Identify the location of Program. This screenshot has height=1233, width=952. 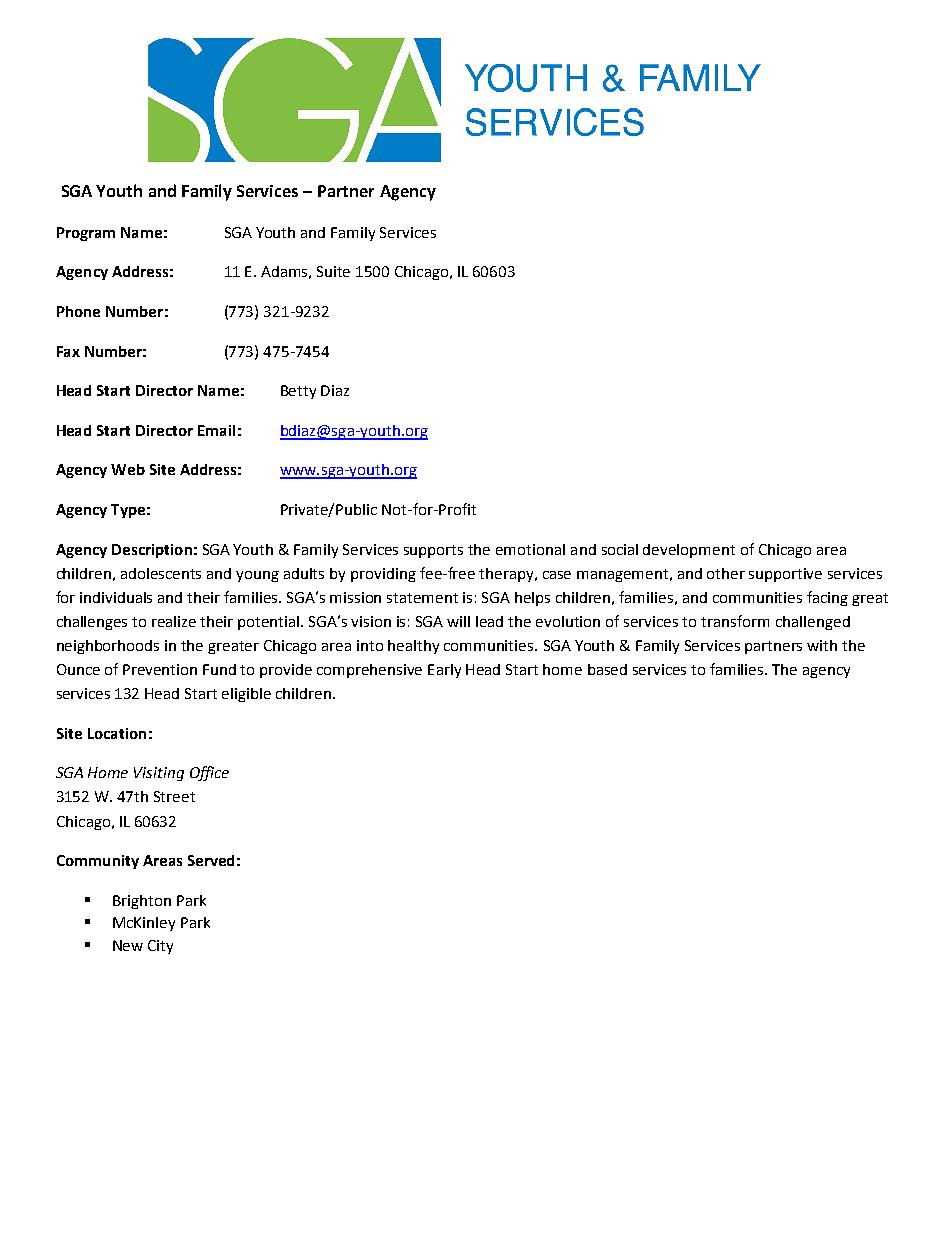
(86, 234).
